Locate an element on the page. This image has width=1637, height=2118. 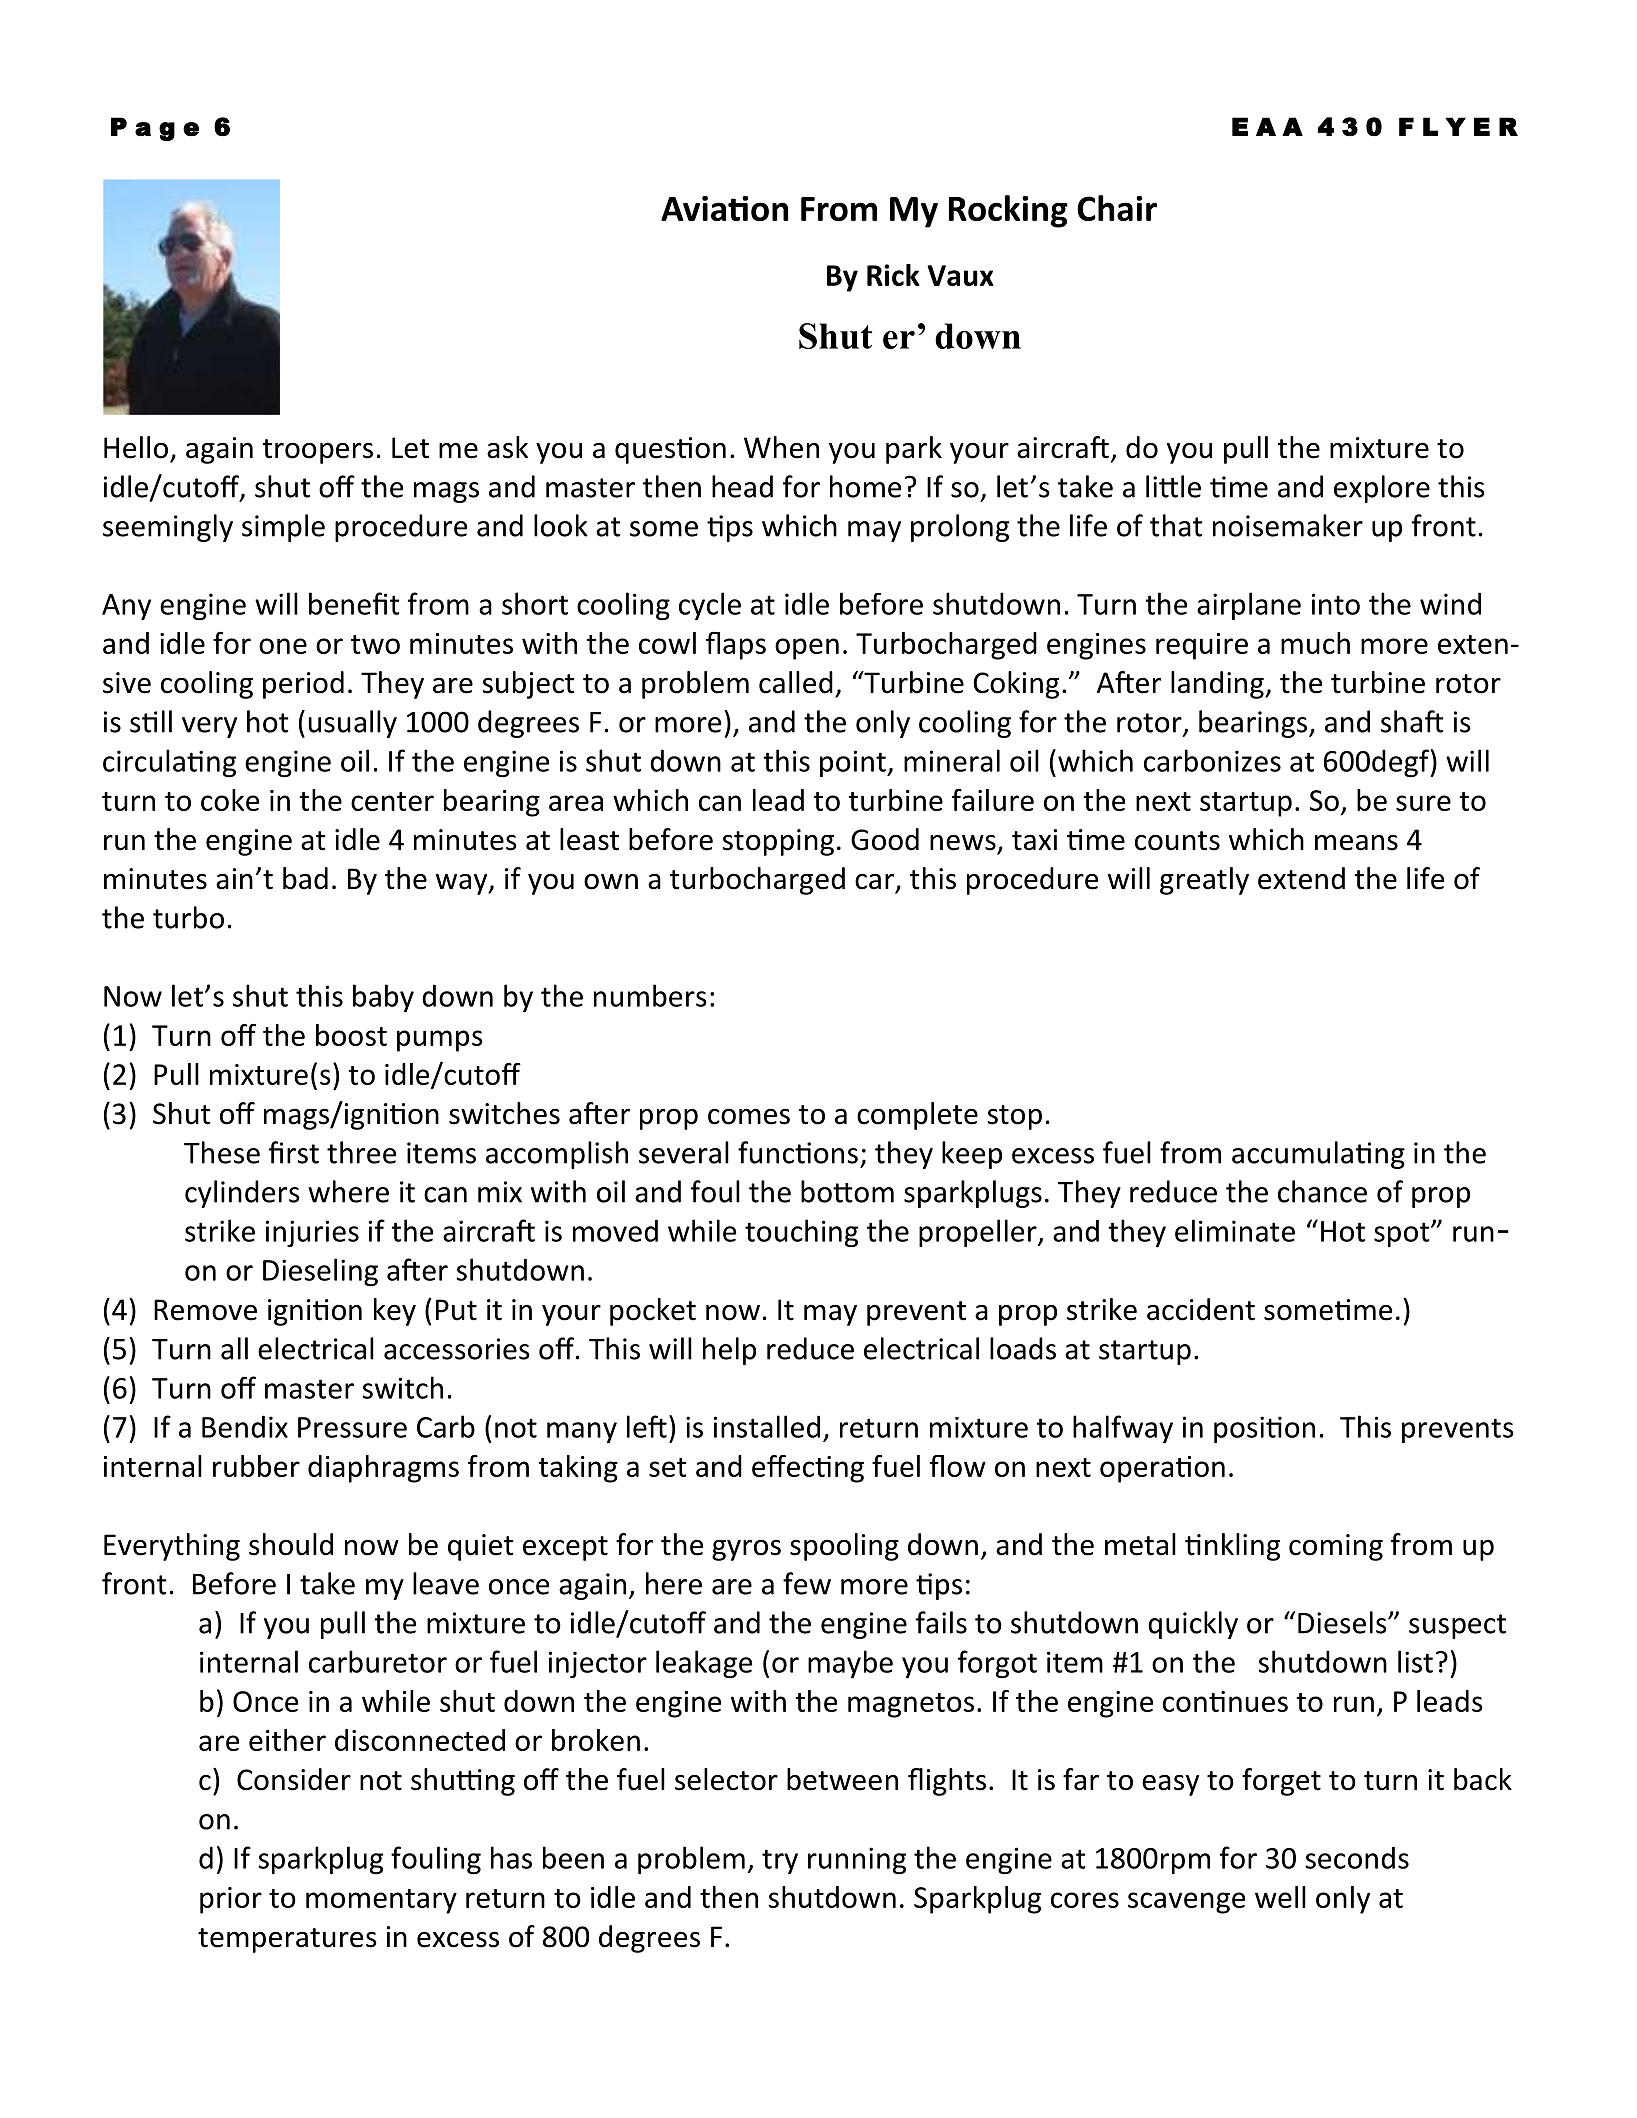
well is located at coordinates (1280, 1897).
